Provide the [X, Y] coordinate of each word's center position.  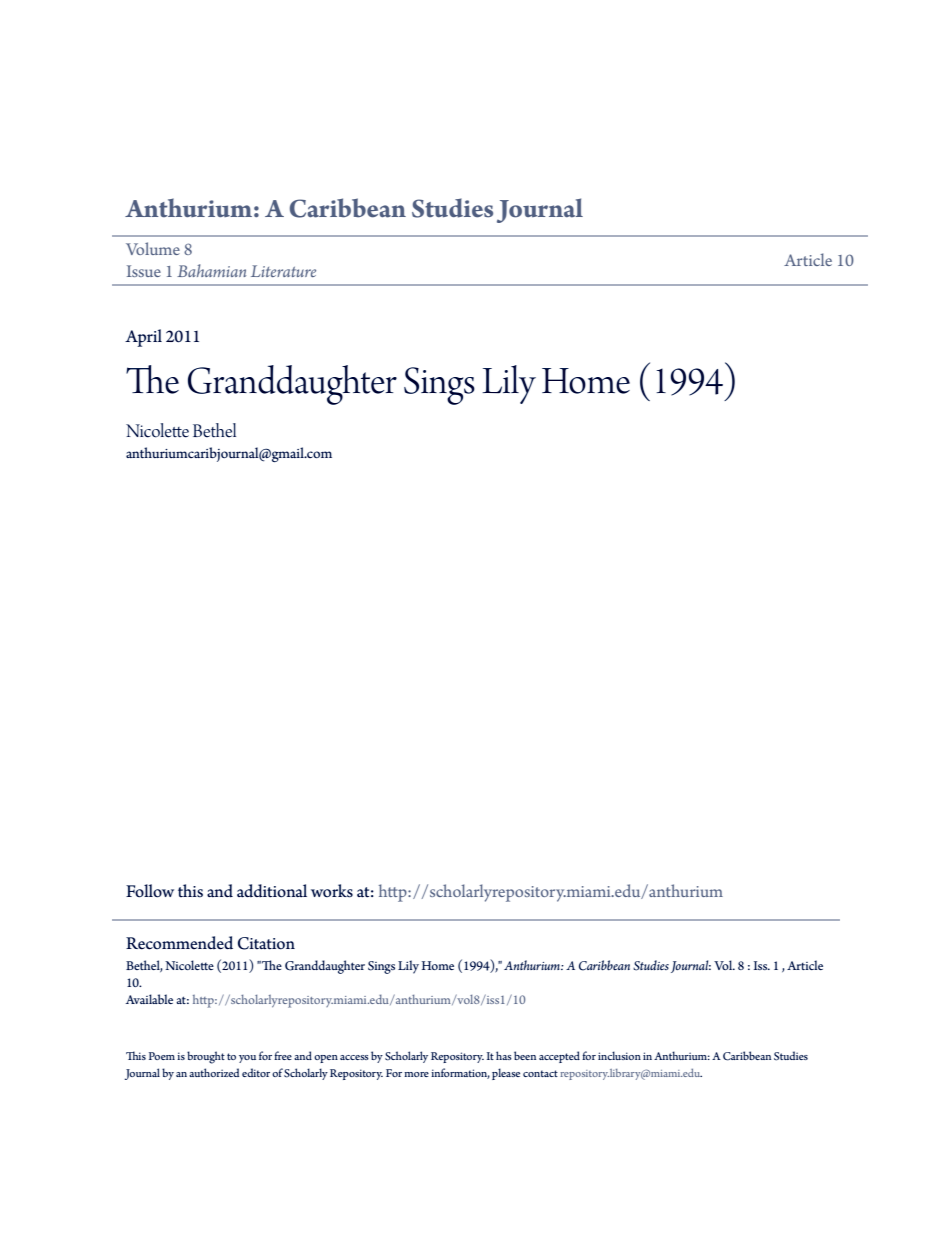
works [332, 891]
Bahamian [211, 270]
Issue [144, 271]
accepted [559, 1057]
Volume [153, 248]
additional [272, 891]
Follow [150, 891]
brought [206, 1057]
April [143, 338]
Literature [283, 271]
